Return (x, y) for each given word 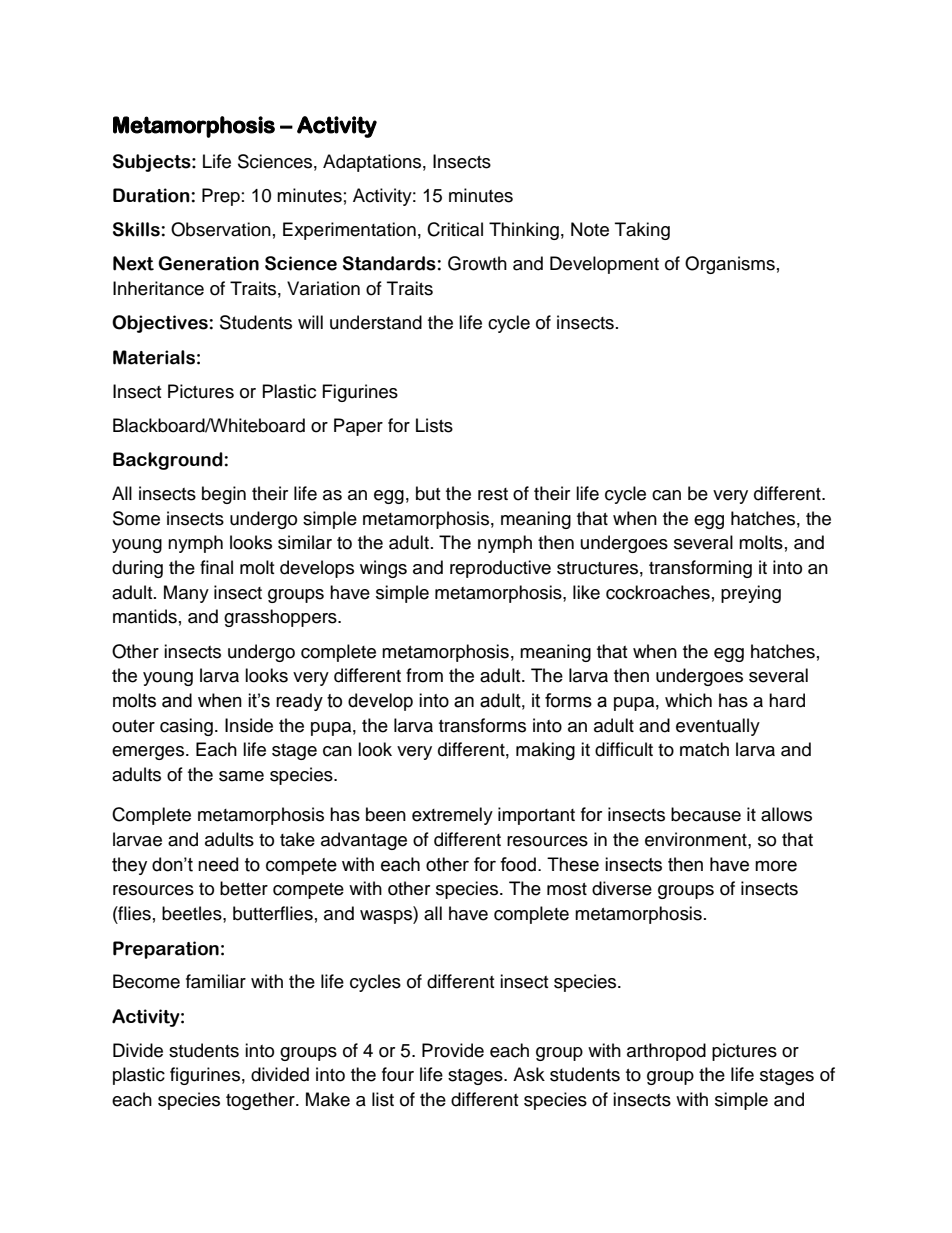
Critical (455, 229)
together (261, 1101)
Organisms (730, 265)
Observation (221, 229)
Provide (453, 1050)
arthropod (666, 1052)
